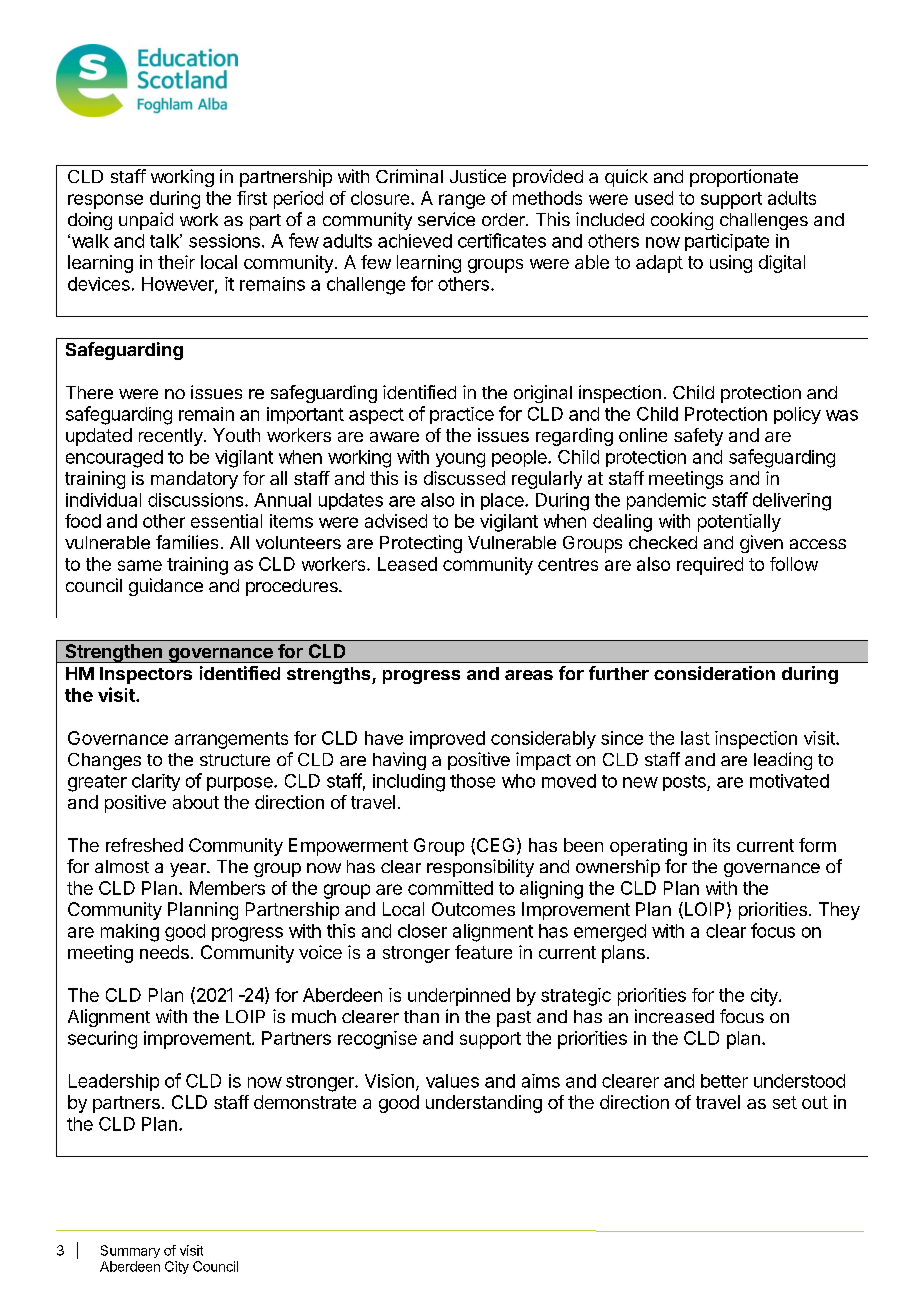 This screenshot has width=924, height=1308. Describe the element at coordinates (460, 460) in the screenshot. I see `young` at that location.
